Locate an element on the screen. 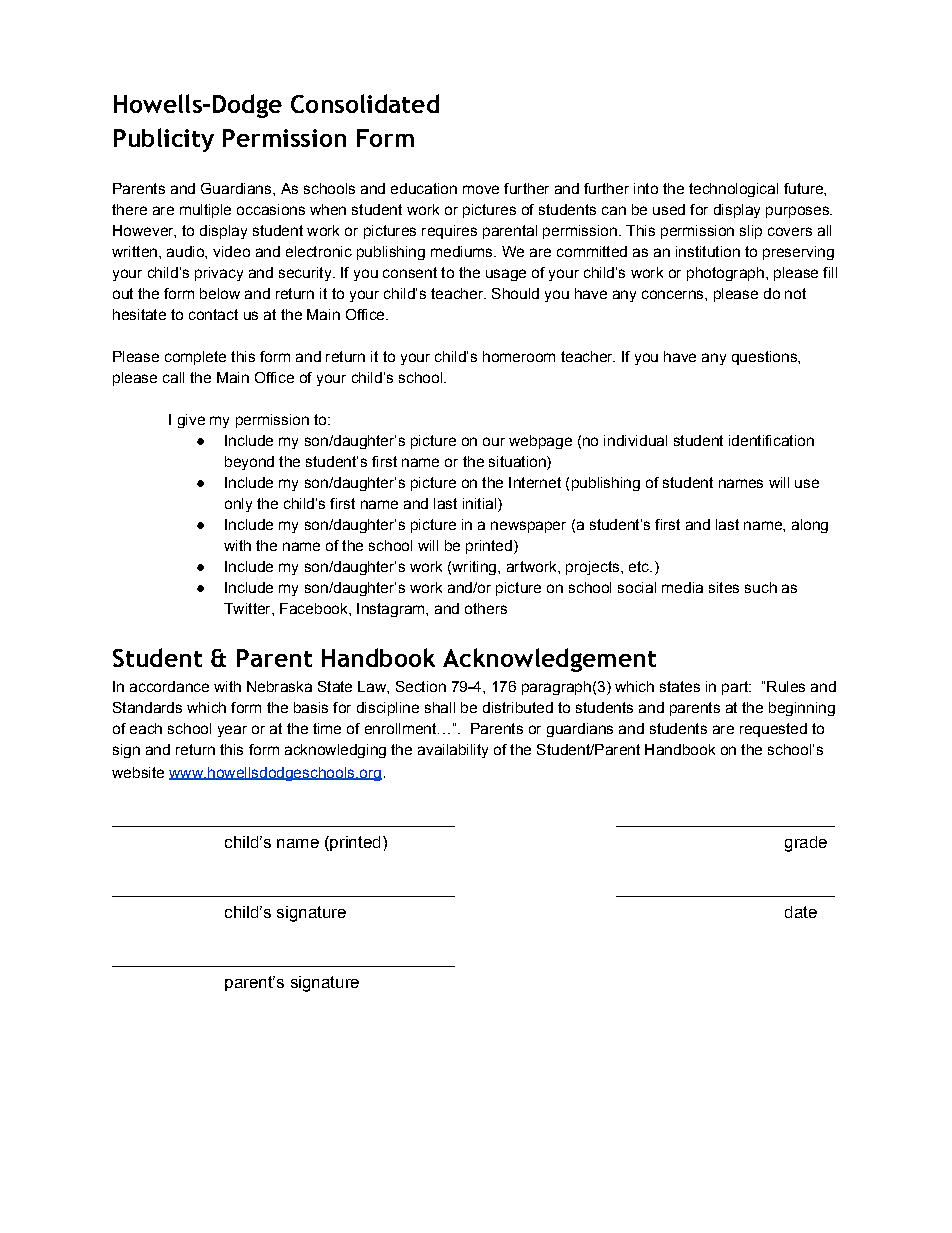  others is located at coordinates (486, 608).
